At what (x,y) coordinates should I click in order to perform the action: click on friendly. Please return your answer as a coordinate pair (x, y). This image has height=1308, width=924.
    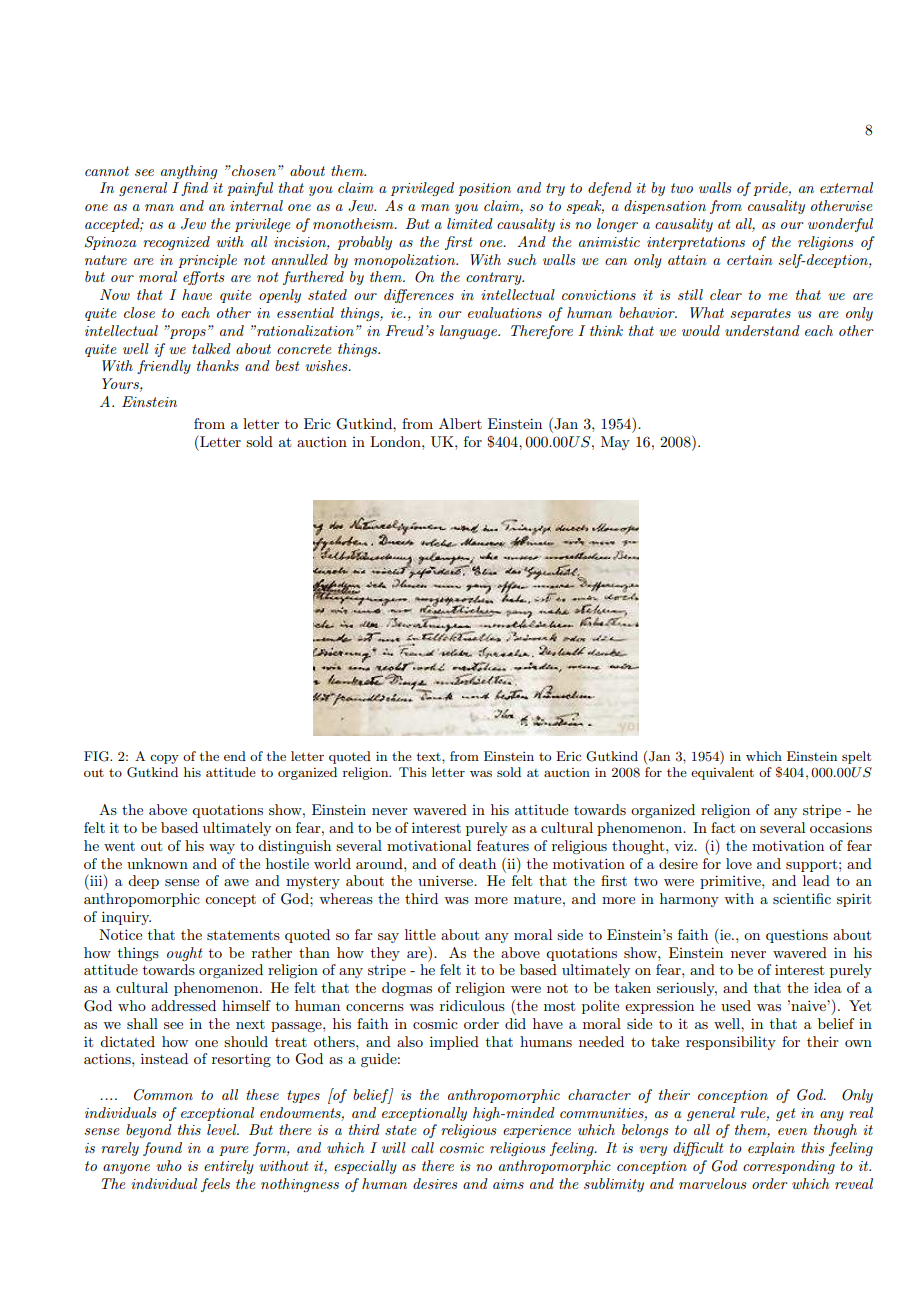
    Looking at the image, I should click on (164, 367).
